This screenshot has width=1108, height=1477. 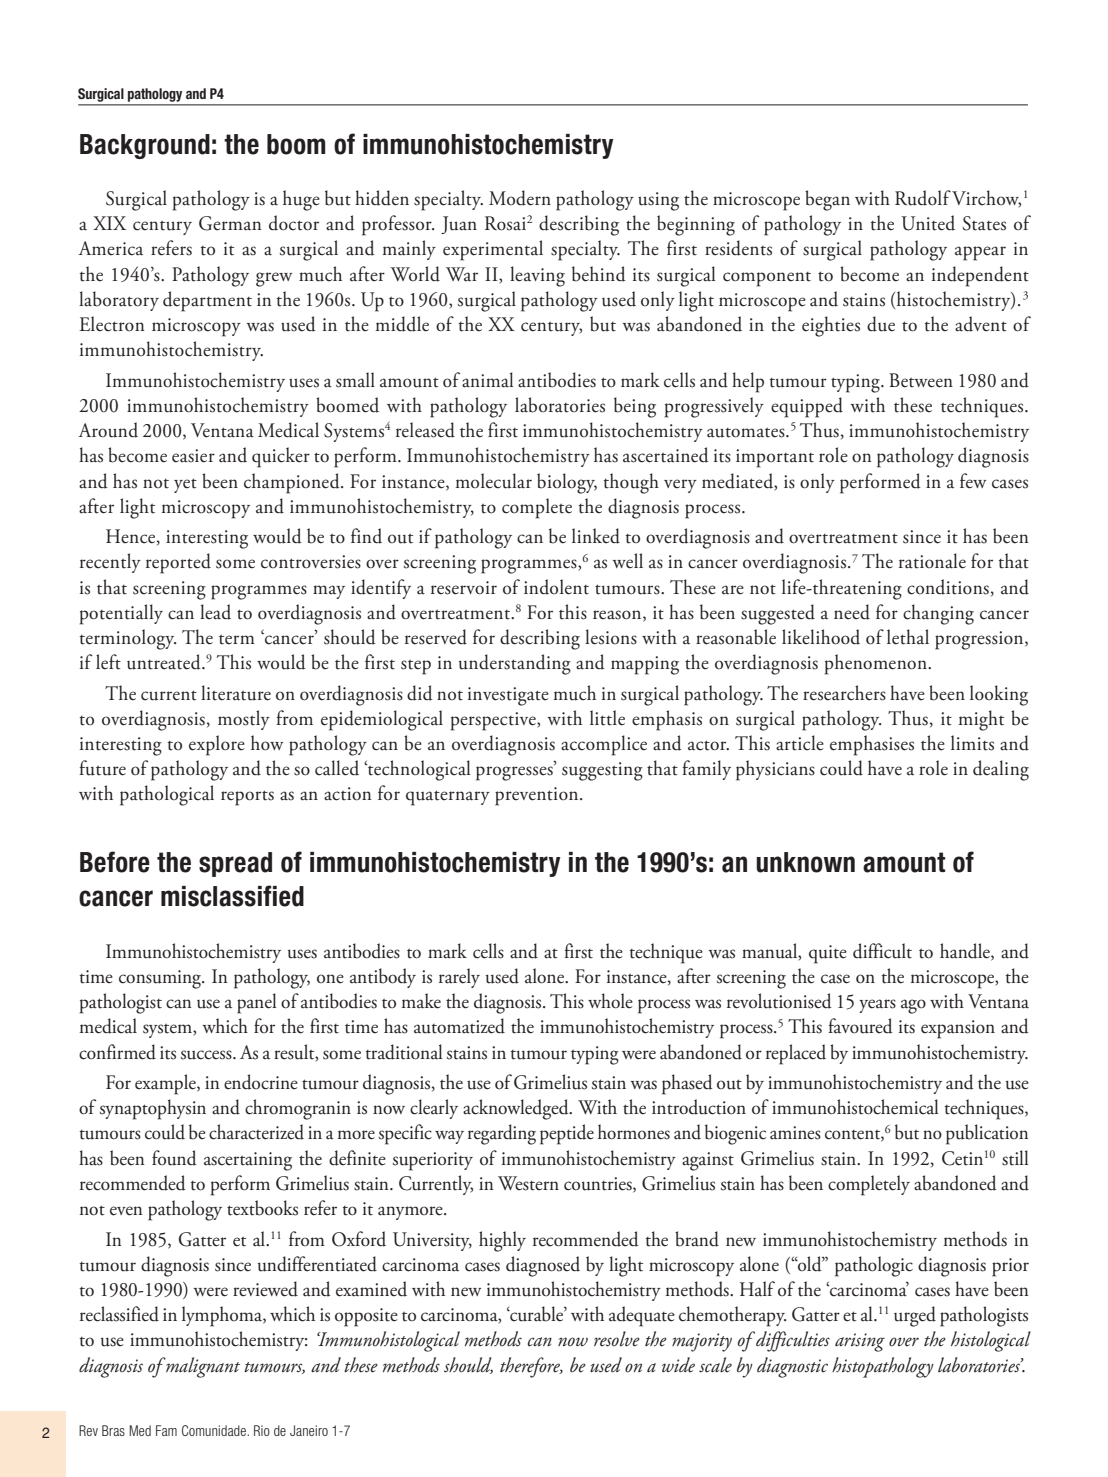 What do you see at coordinates (202, 1367) in the screenshot?
I see `malignant` at bounding box center [202, 1367].
